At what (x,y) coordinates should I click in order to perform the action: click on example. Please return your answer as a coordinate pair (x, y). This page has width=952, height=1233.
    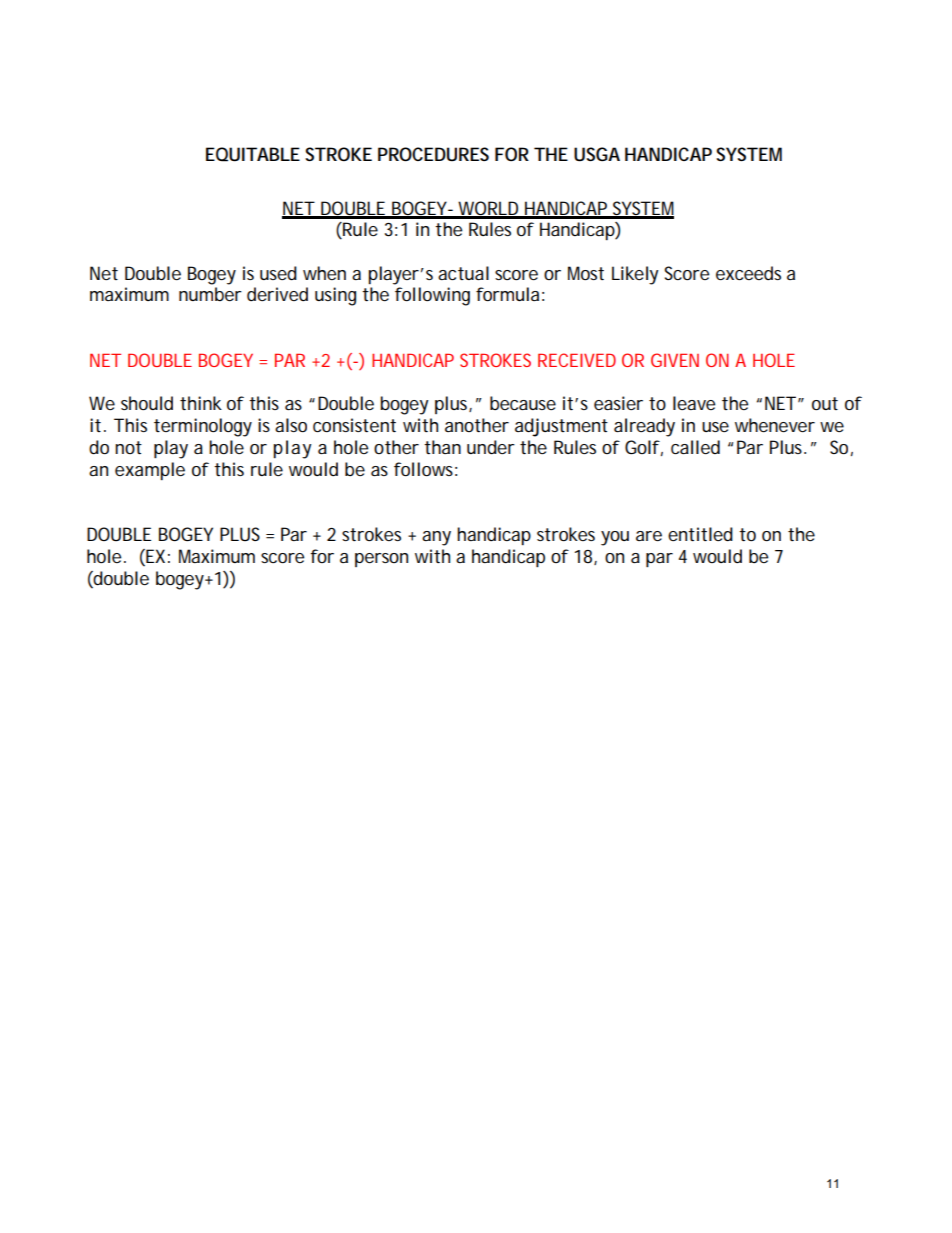
    Looking at the image, I should click on (150, 471).
